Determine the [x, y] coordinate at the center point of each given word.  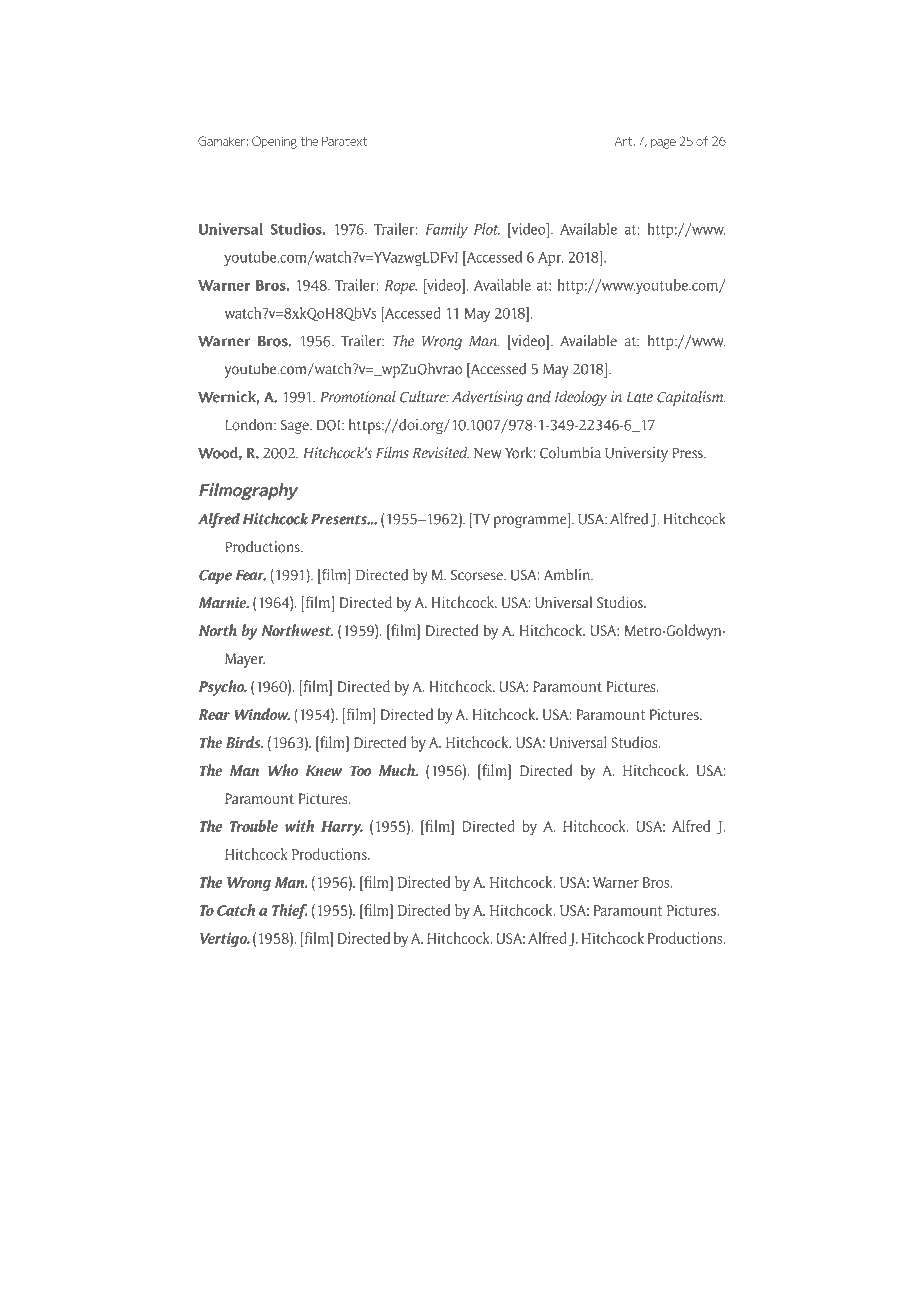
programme [531, 522]
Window [262, 714]
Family [446, 230]
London [250, 425]
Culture [424, 397]
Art [625, 141]
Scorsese [478, 575]
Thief [289, 912]
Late [640, 397]
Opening [274, 142]
